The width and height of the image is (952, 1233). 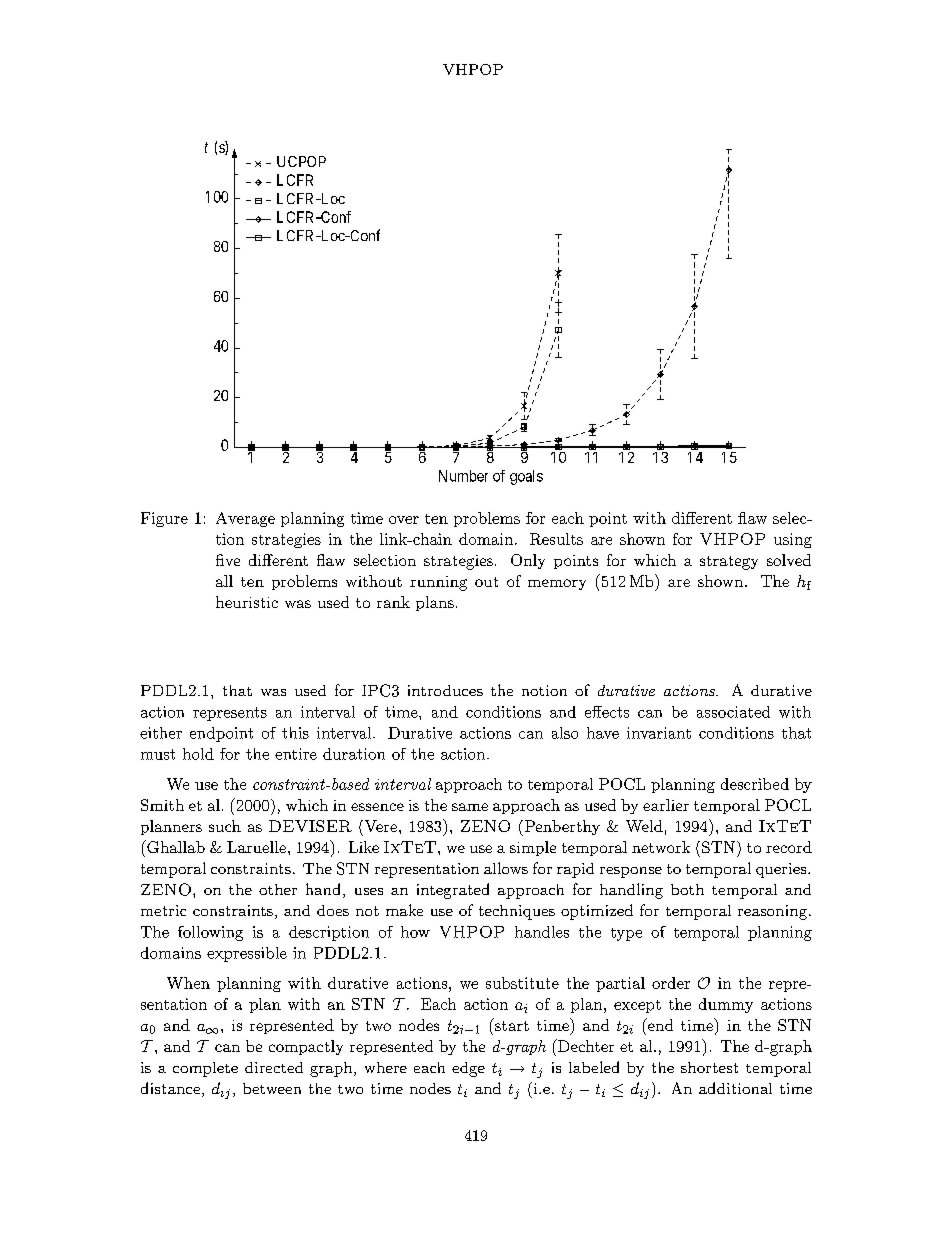 What do you see at coordinates (245, 519) in the image?
I see `Average` at bounding box center [245, 519].
